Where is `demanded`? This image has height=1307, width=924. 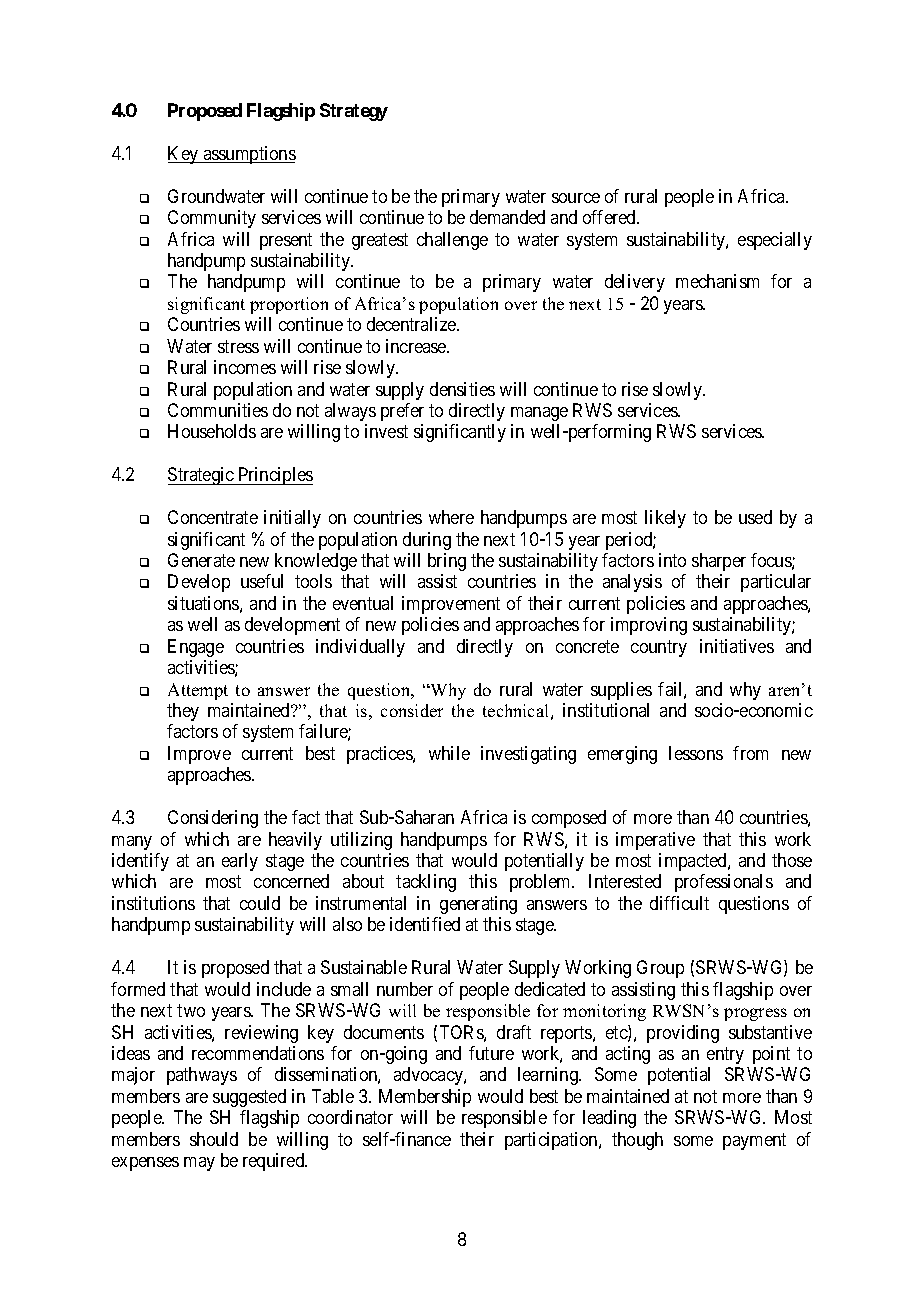 demanded is located at coordinates (507, 217).
